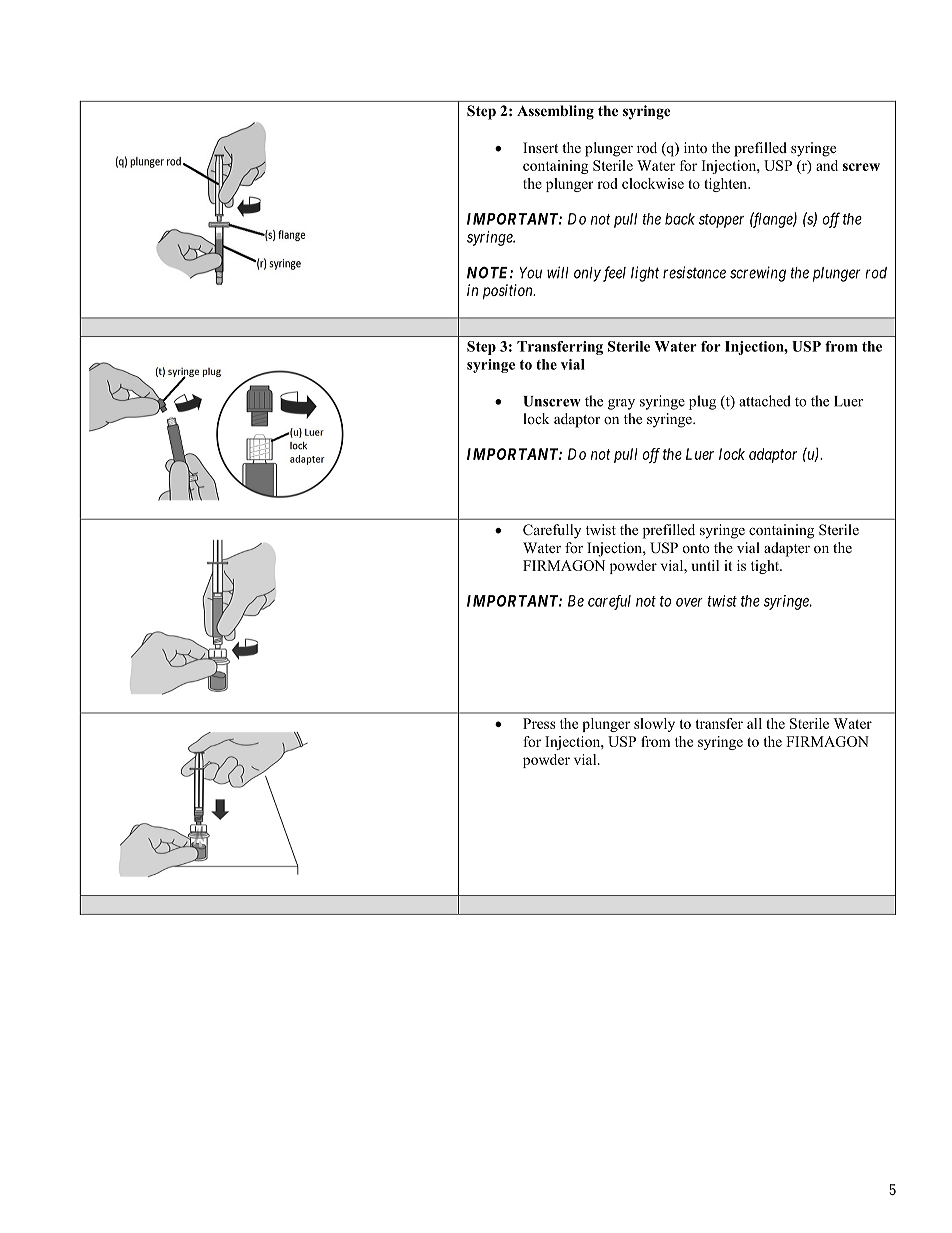 The width and height of the screenshot is (952, 1233). I want to click on into, so click(695, 148).
